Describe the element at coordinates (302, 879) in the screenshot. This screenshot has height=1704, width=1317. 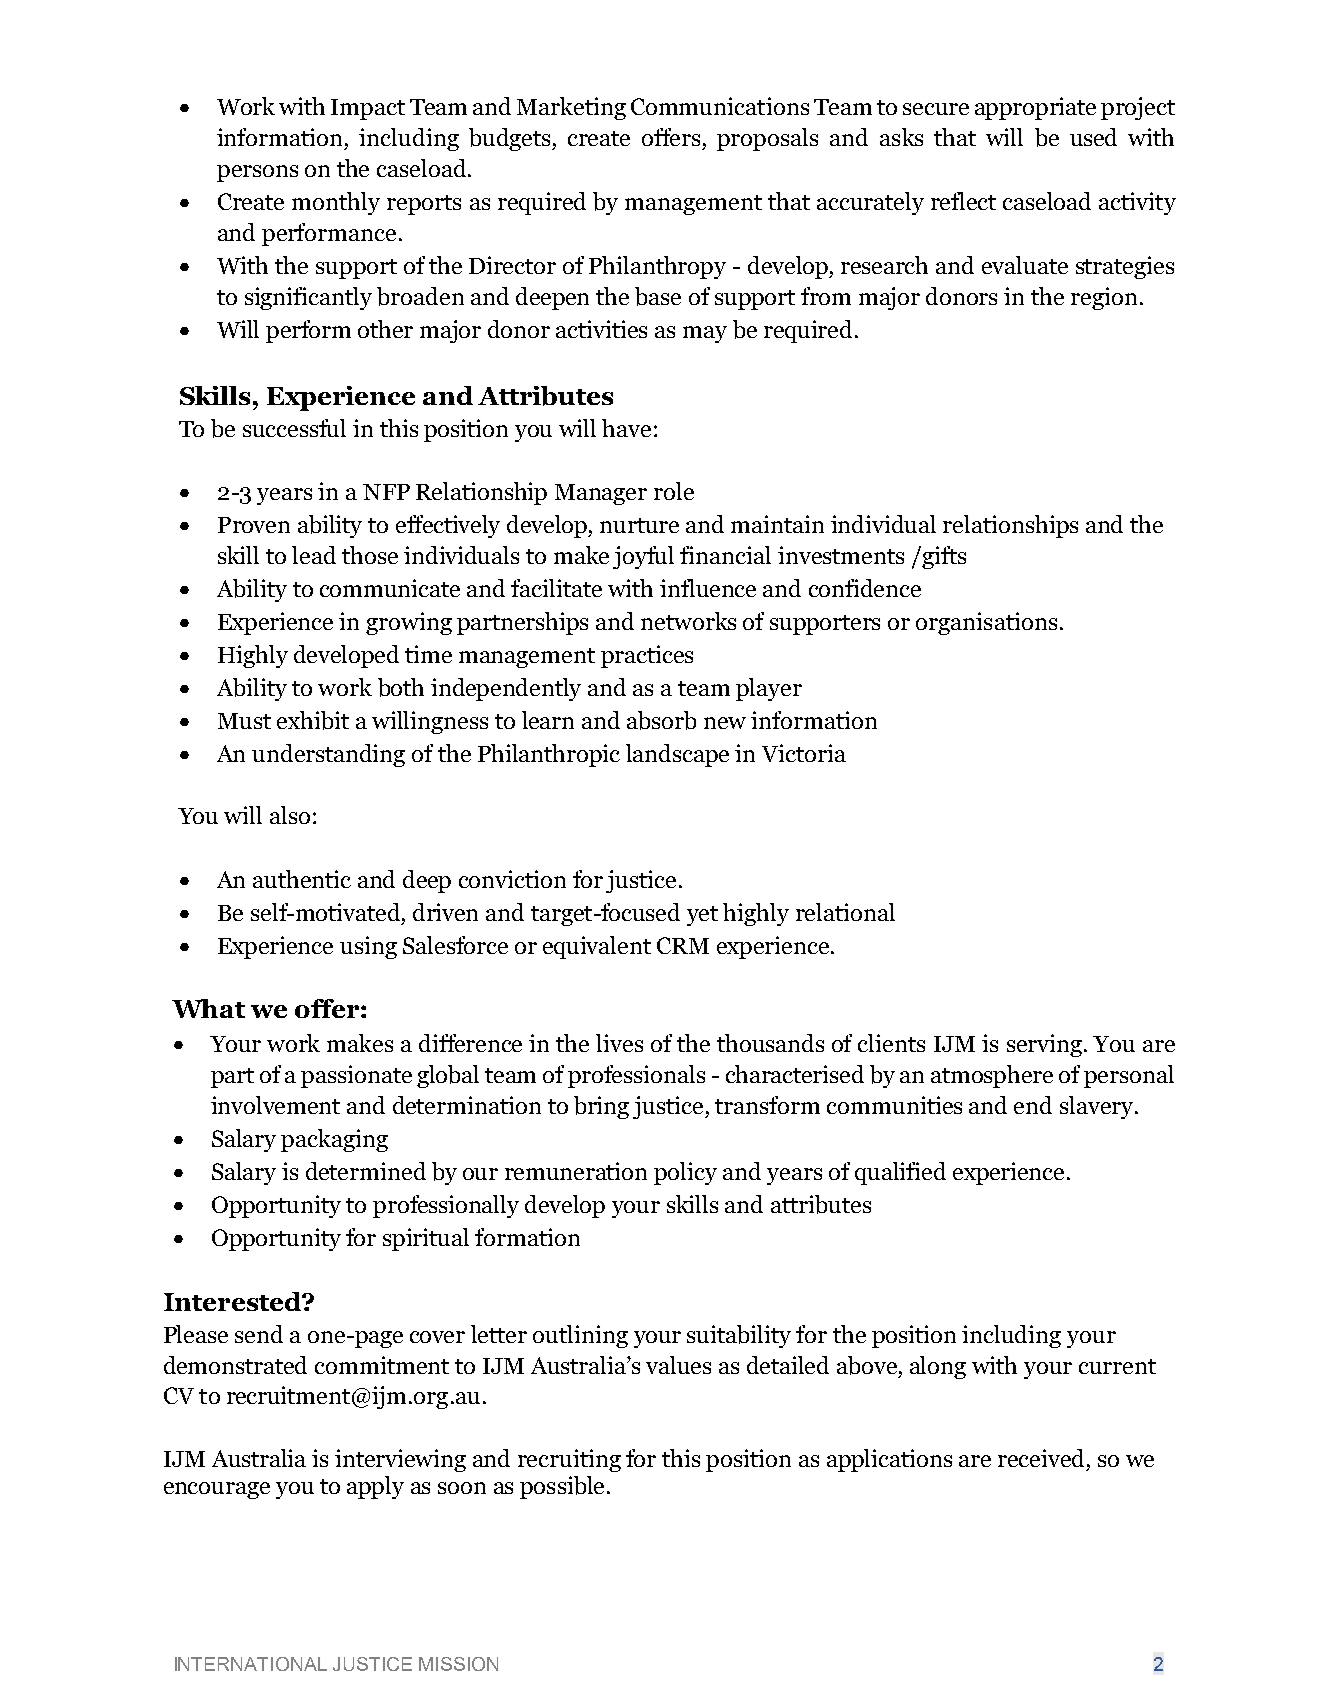
I see `authentic` at that location.
